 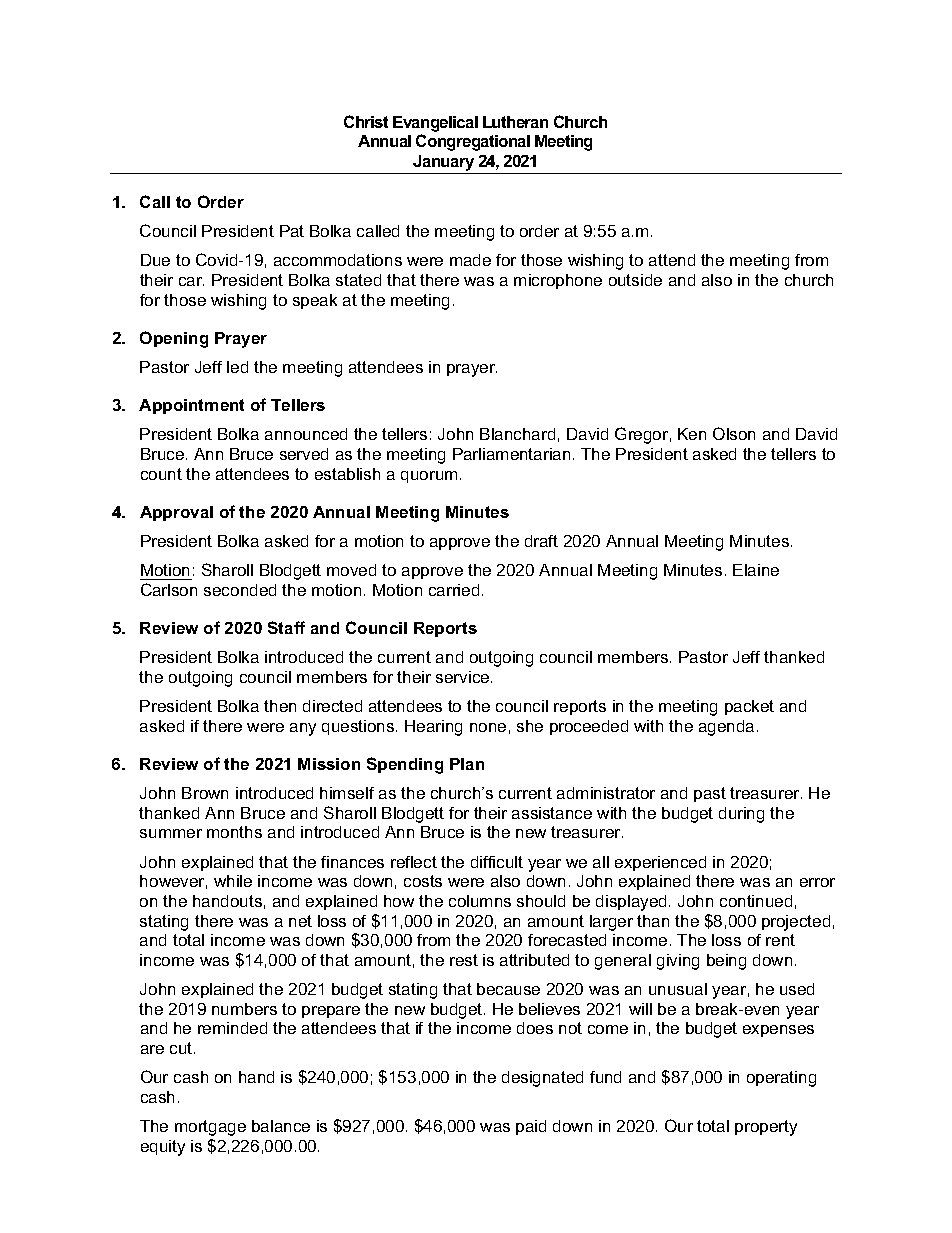 I want to click on Pat, so click(x=292, y=231).
